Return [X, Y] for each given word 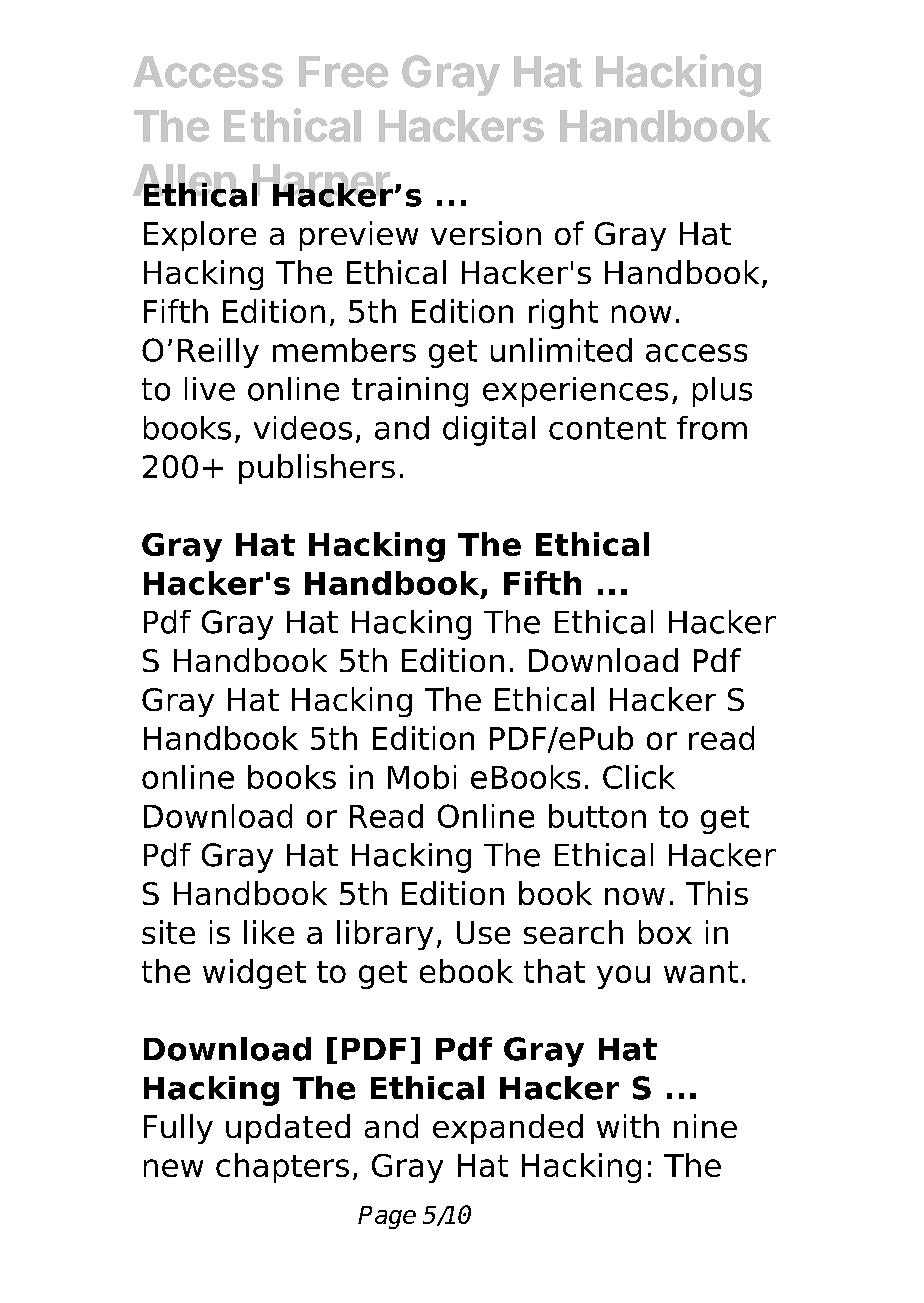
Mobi [422, 777]
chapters [282, 1168]
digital [489, 431]
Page [387, 1217]
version [486, 233]
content [607, 428]
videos [303, 428]
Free [343, 72]
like [269, 932]
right [563, 314]
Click [639, 777]
